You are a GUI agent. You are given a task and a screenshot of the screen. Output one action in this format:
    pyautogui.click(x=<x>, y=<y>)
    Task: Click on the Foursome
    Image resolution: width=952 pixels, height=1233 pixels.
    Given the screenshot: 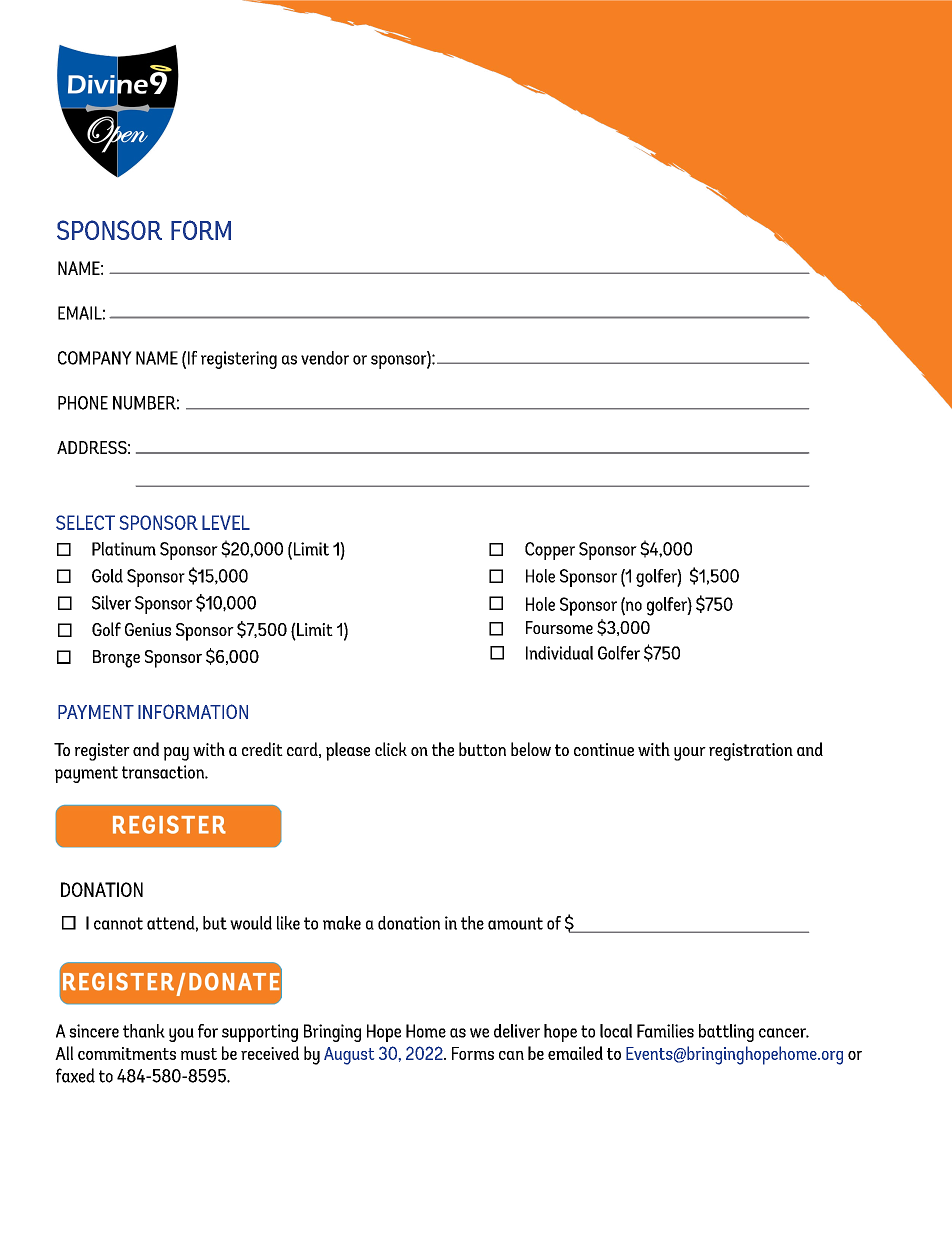 What is the action you would take?
    pyautogui.click(x=559, y=627)
